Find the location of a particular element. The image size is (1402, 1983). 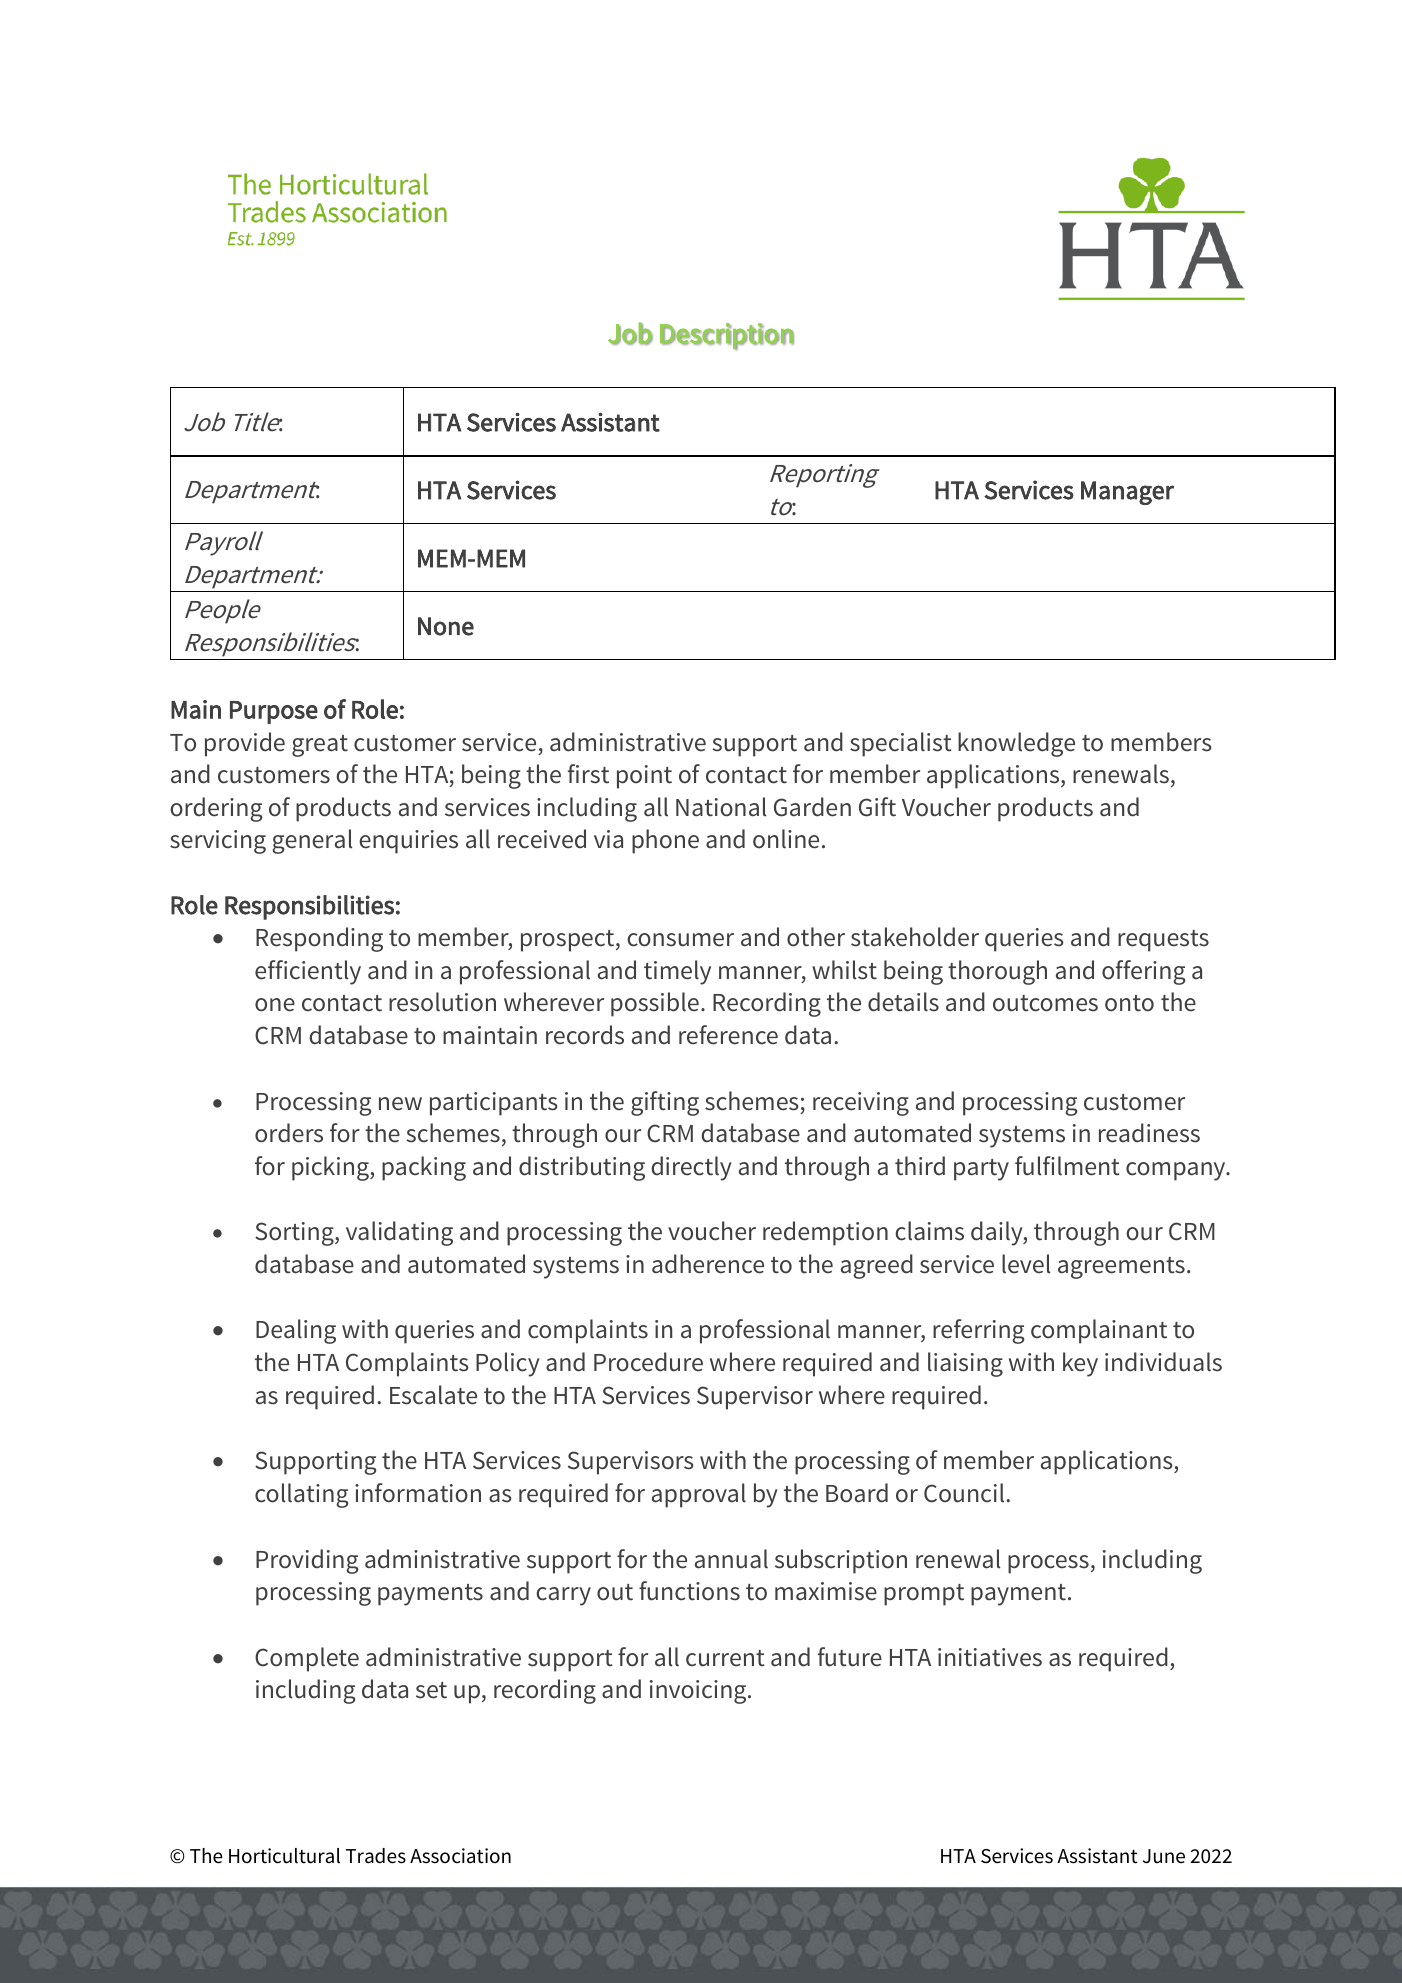

Description is located at coordinates (727, 336).
